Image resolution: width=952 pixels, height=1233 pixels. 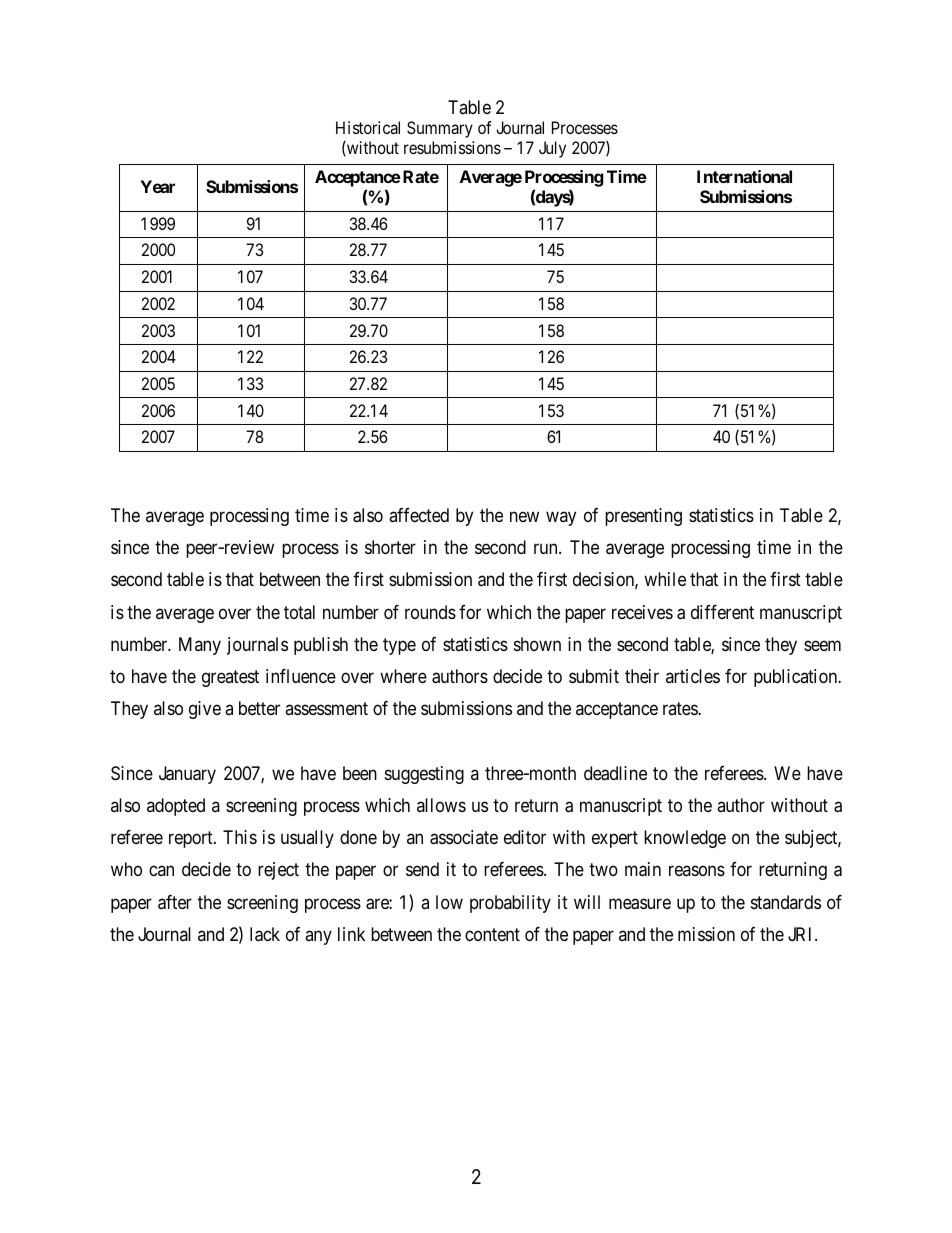 What do you see at coordinates (537, 644) in the image?
I see `shown` at bounding box center [537, 644].
